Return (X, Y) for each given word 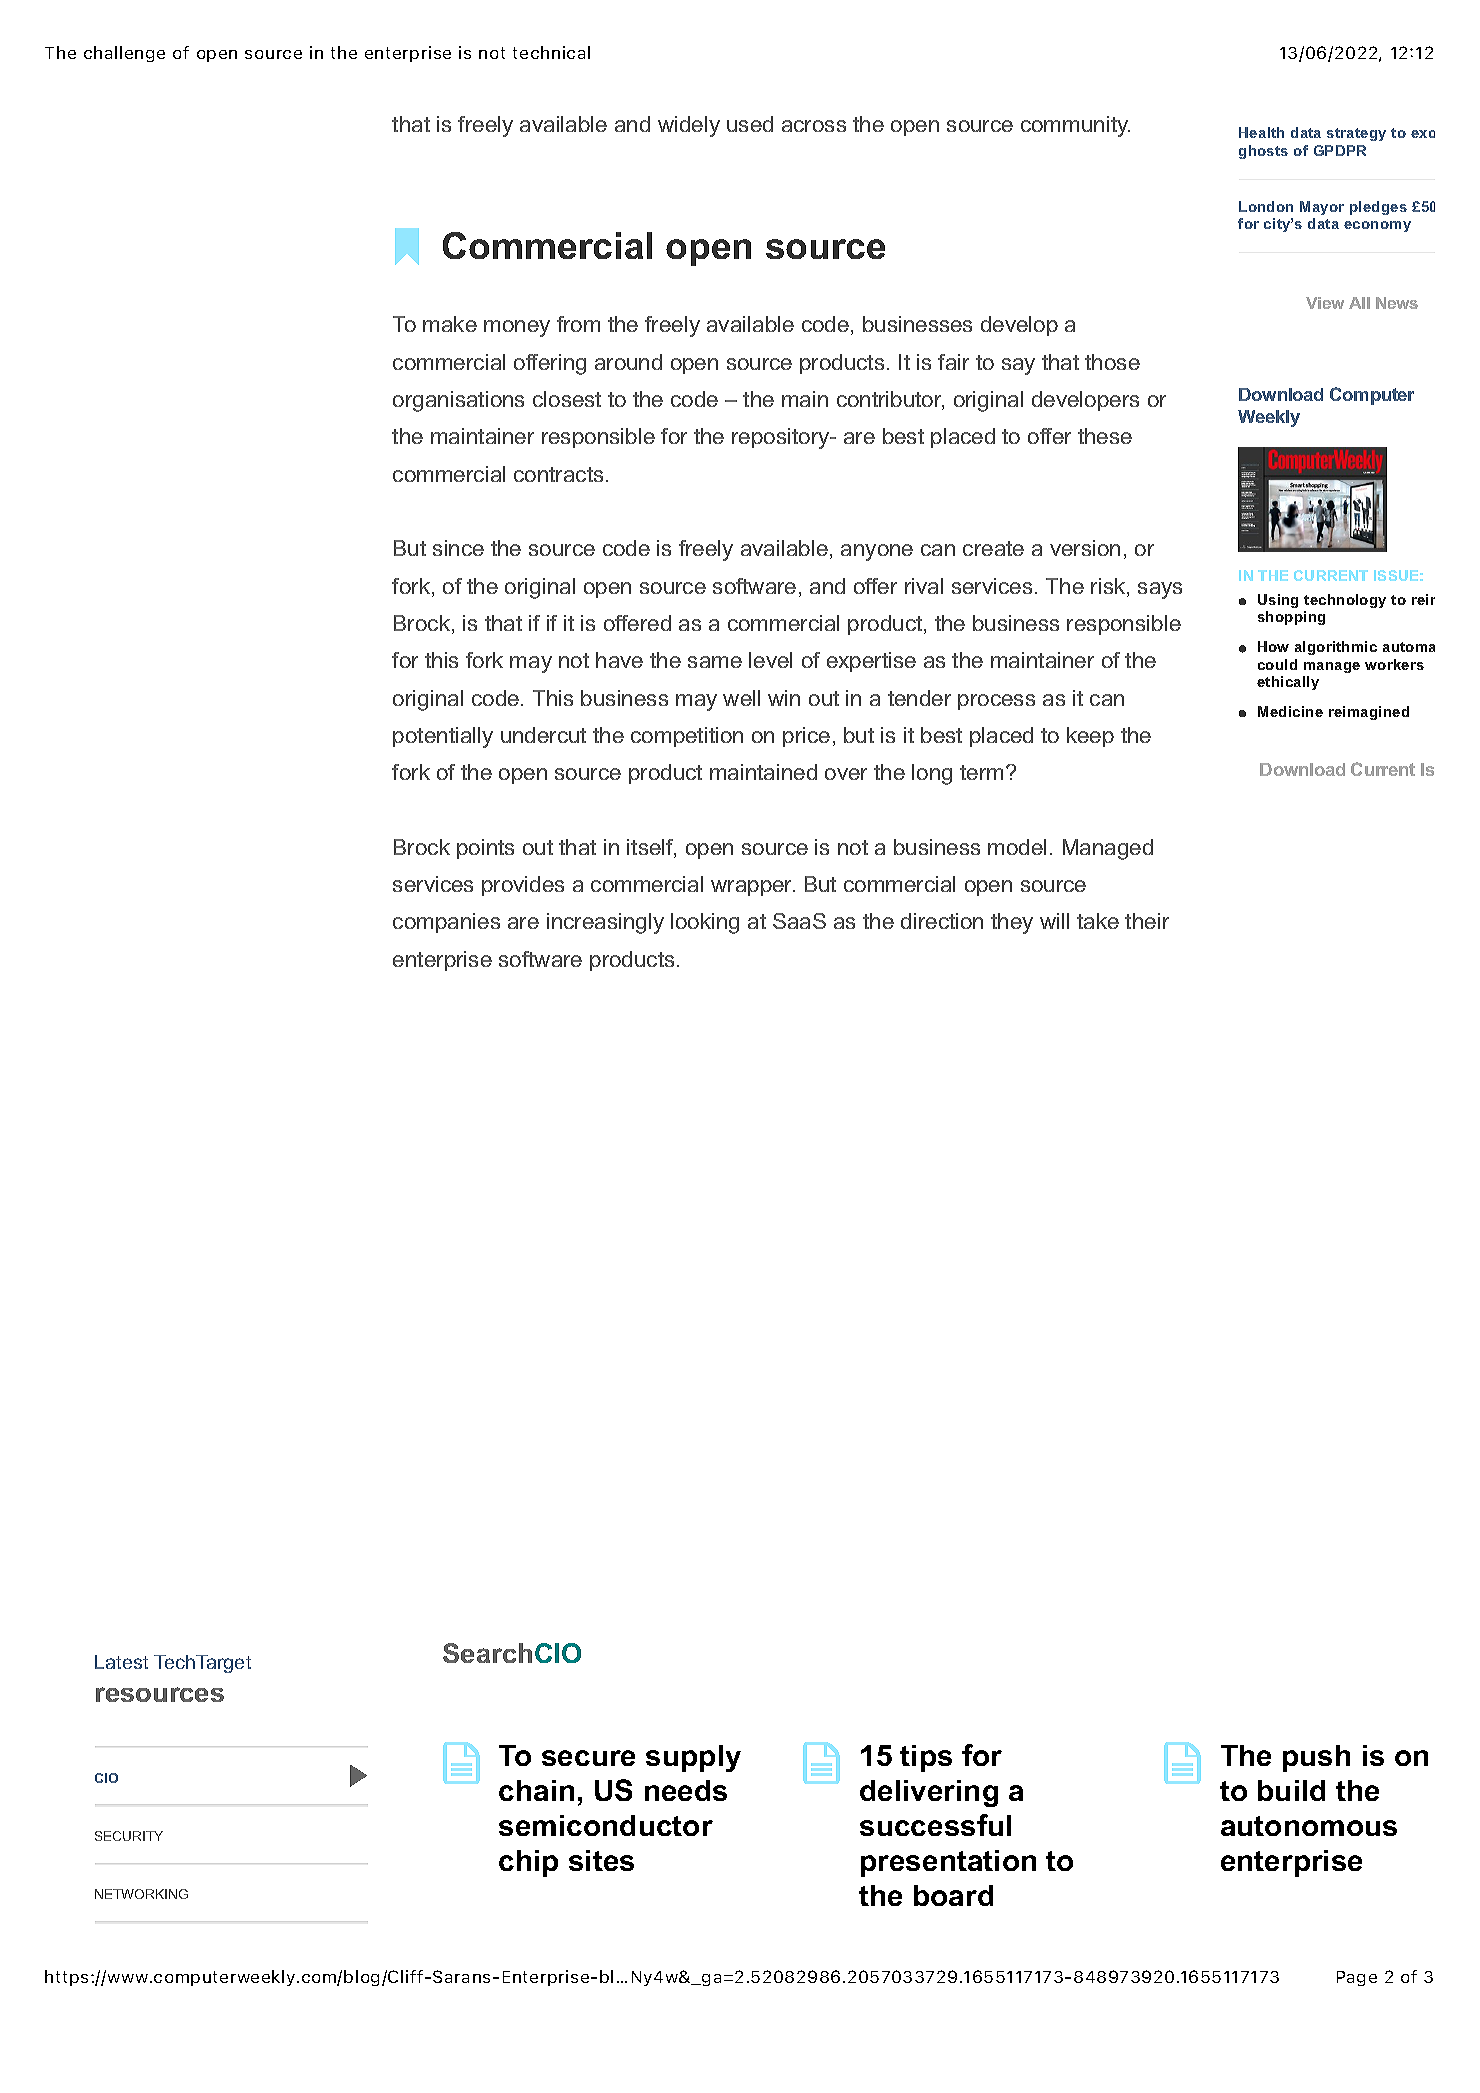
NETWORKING (141, 1894)
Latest (121, 1662)
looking (705, 923)
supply (693, 1758)
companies (446, 923)
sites (601, 1860)
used (750, 124)
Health (1261, 132)
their (1147, 921)
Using (1278, 601)
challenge (124, 54)
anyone (877, 552)
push (1316, 1758)
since (458, 548)
